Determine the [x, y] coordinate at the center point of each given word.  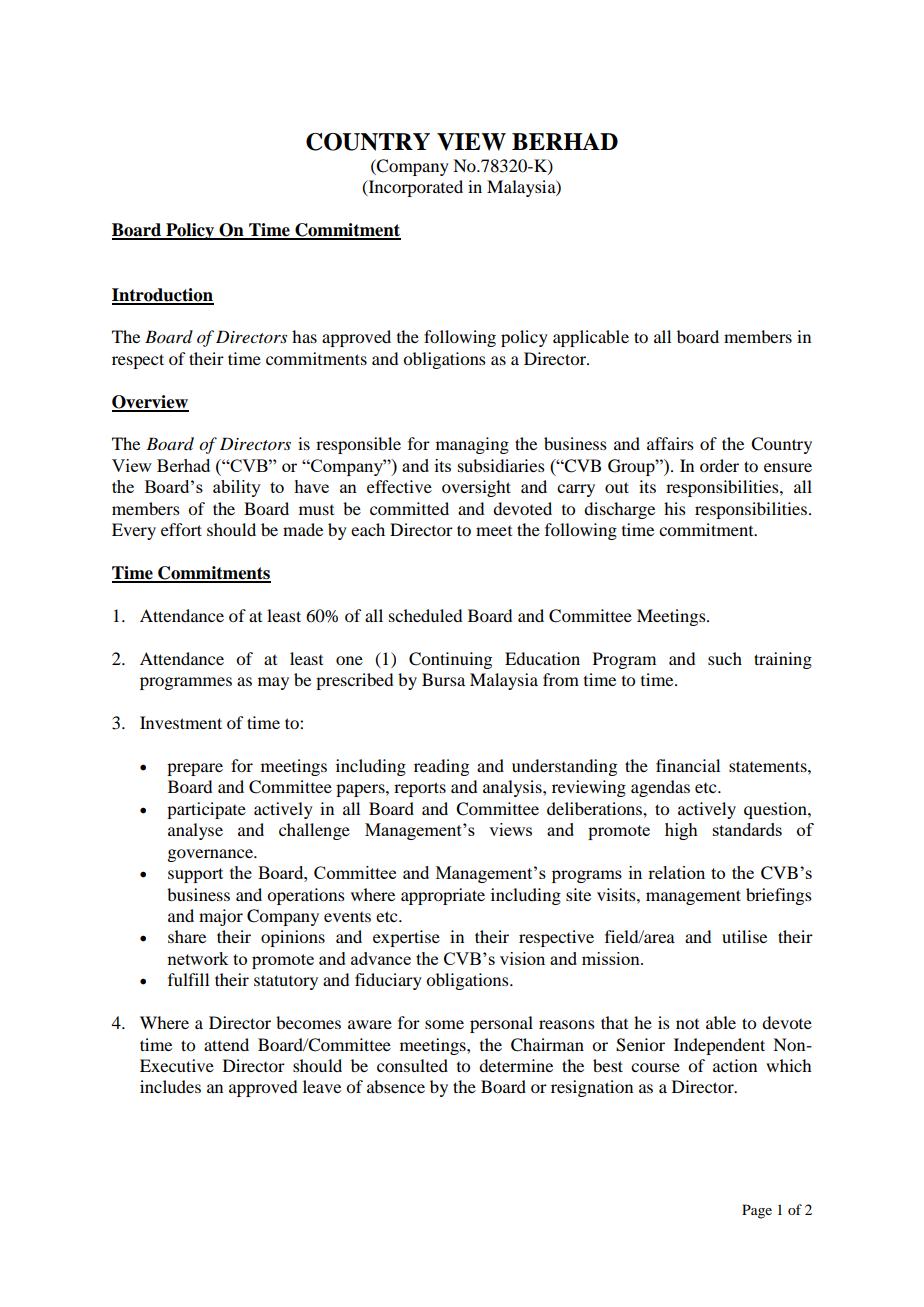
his [675, 508]
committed [409, 508]
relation [676, 872]
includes [170, 1086]
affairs [670, 443]
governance [211, 855]
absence [396, 1086]
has [304, 336]
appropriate [443, 896]
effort [181, 529]
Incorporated [414, 188]
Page [757, 1211]
